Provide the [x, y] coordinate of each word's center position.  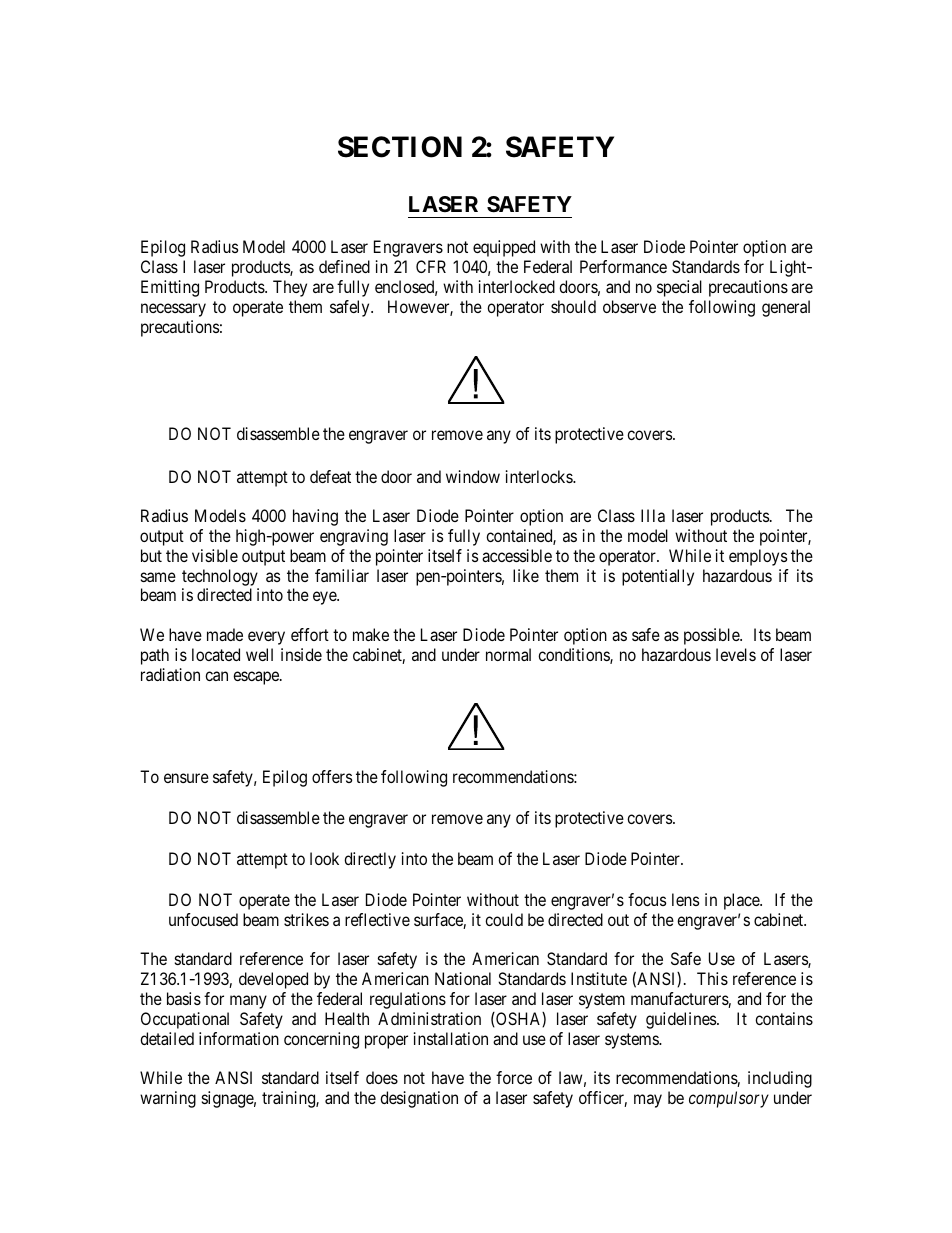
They [290, 288]
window [473, 476]
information [239, 1038]
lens [685, 899]
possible [712, 636]
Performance [623, 266]
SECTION [400, 147]
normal [508, 654]
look [324, 858]
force [514, 1077]
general [786, 308]
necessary [173, 310]
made [225, 634]
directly [370, 860]
